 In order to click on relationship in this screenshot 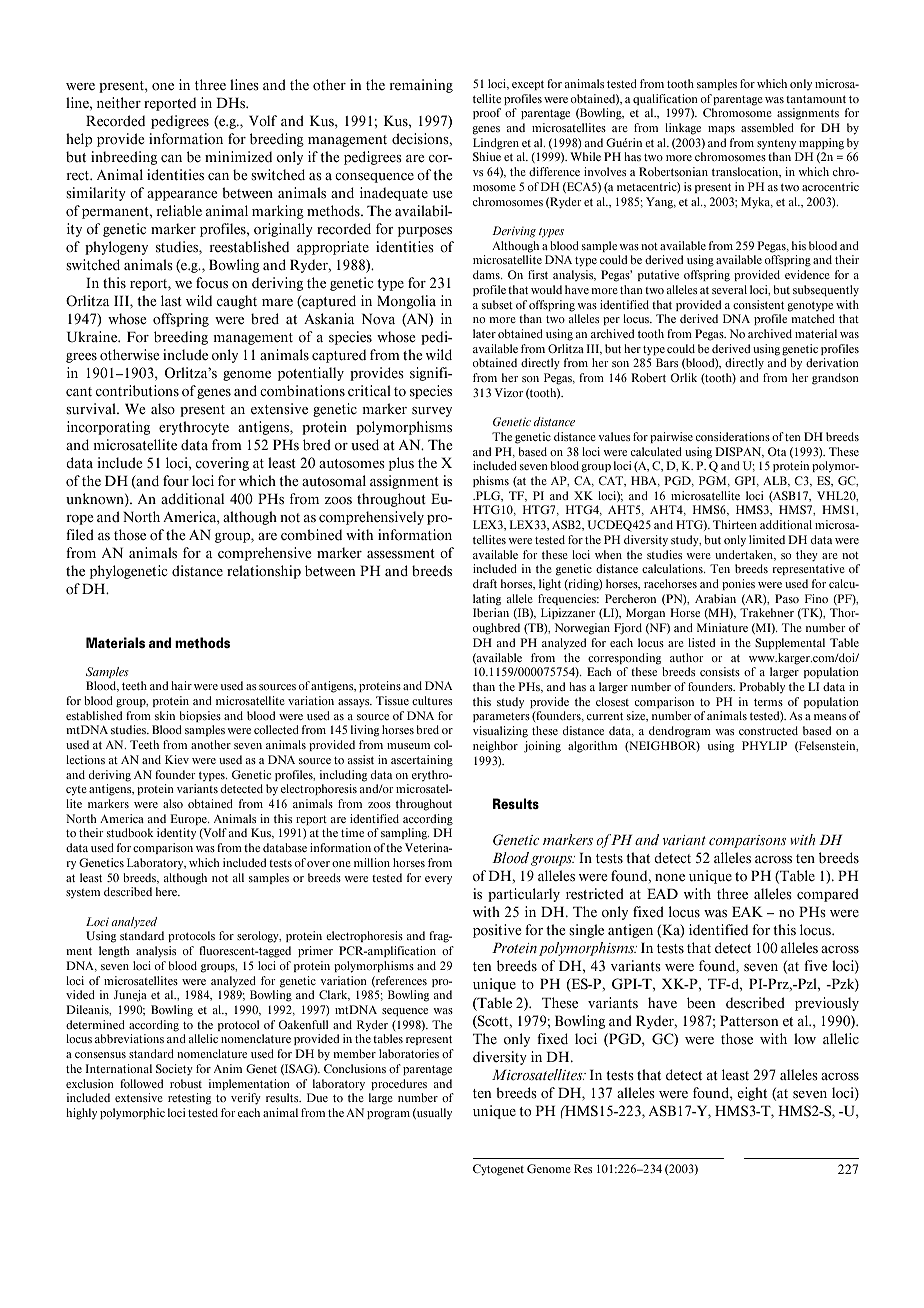, I will do `click(264, 572)`.
